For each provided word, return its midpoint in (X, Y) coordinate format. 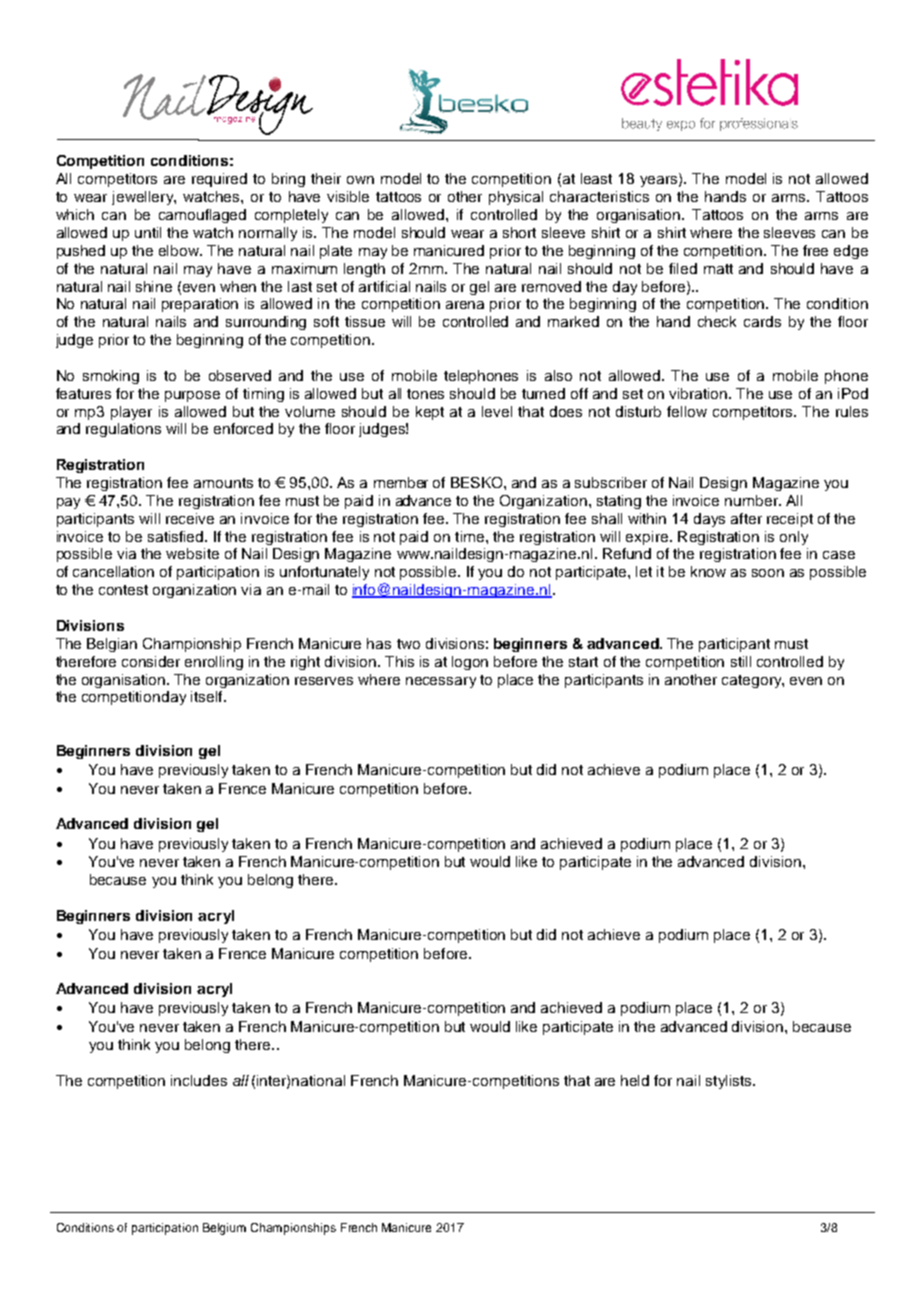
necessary (441, 682)
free (815, 250)
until (148, 232)
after (746, 518)
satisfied (177, 536)
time (471, 536)
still (741, 661)
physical (516, 198)
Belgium (224, 1229)
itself (208, 696)
